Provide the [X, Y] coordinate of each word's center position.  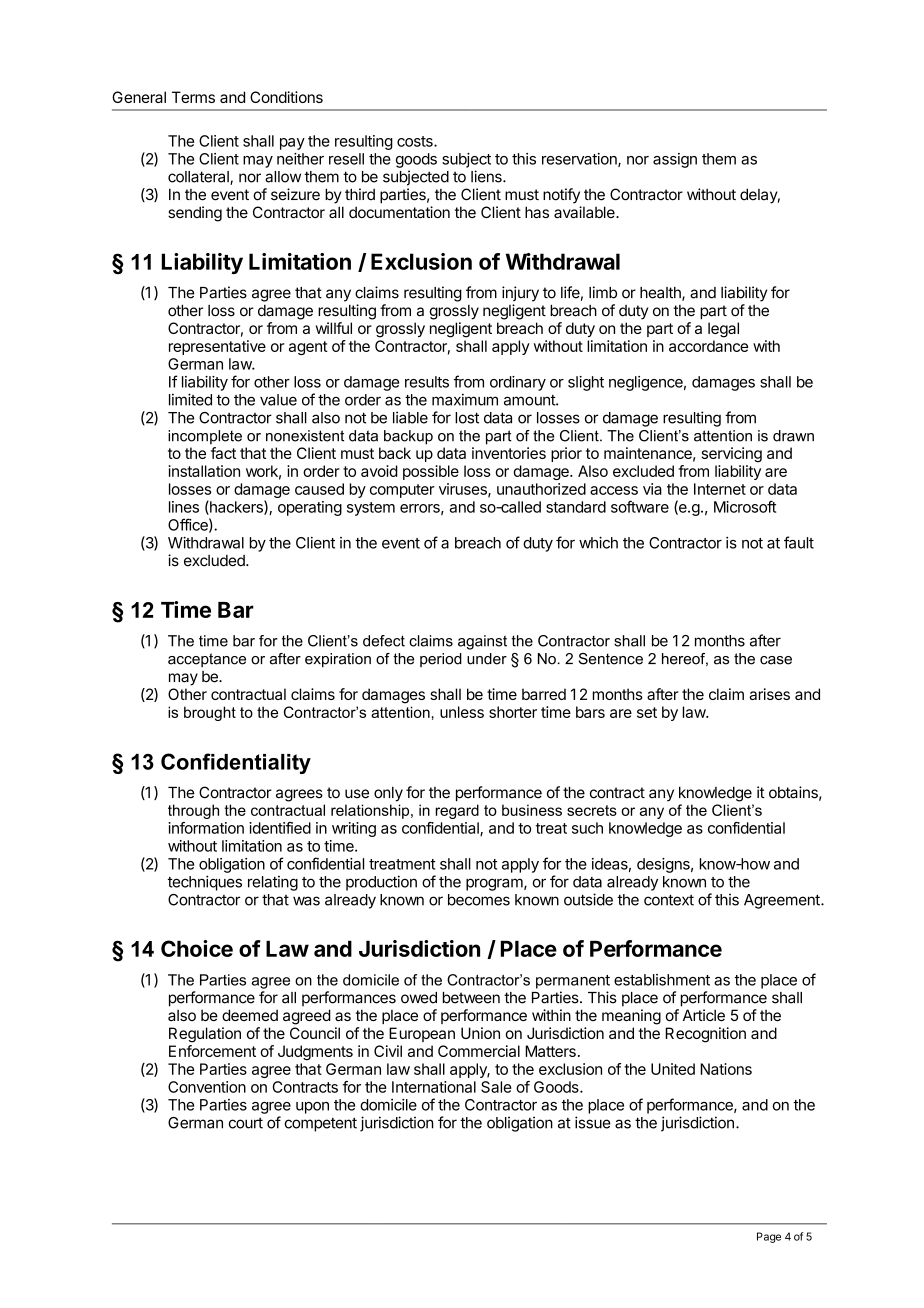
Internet [720, 489]
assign [675, 160]
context [669, 900]
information [206, 828]
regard [457, 811]
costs [416, 141]
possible [431, 472]
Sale [496, 1087]
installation [204, 471]
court [246, 1123]
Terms [193, 97]
